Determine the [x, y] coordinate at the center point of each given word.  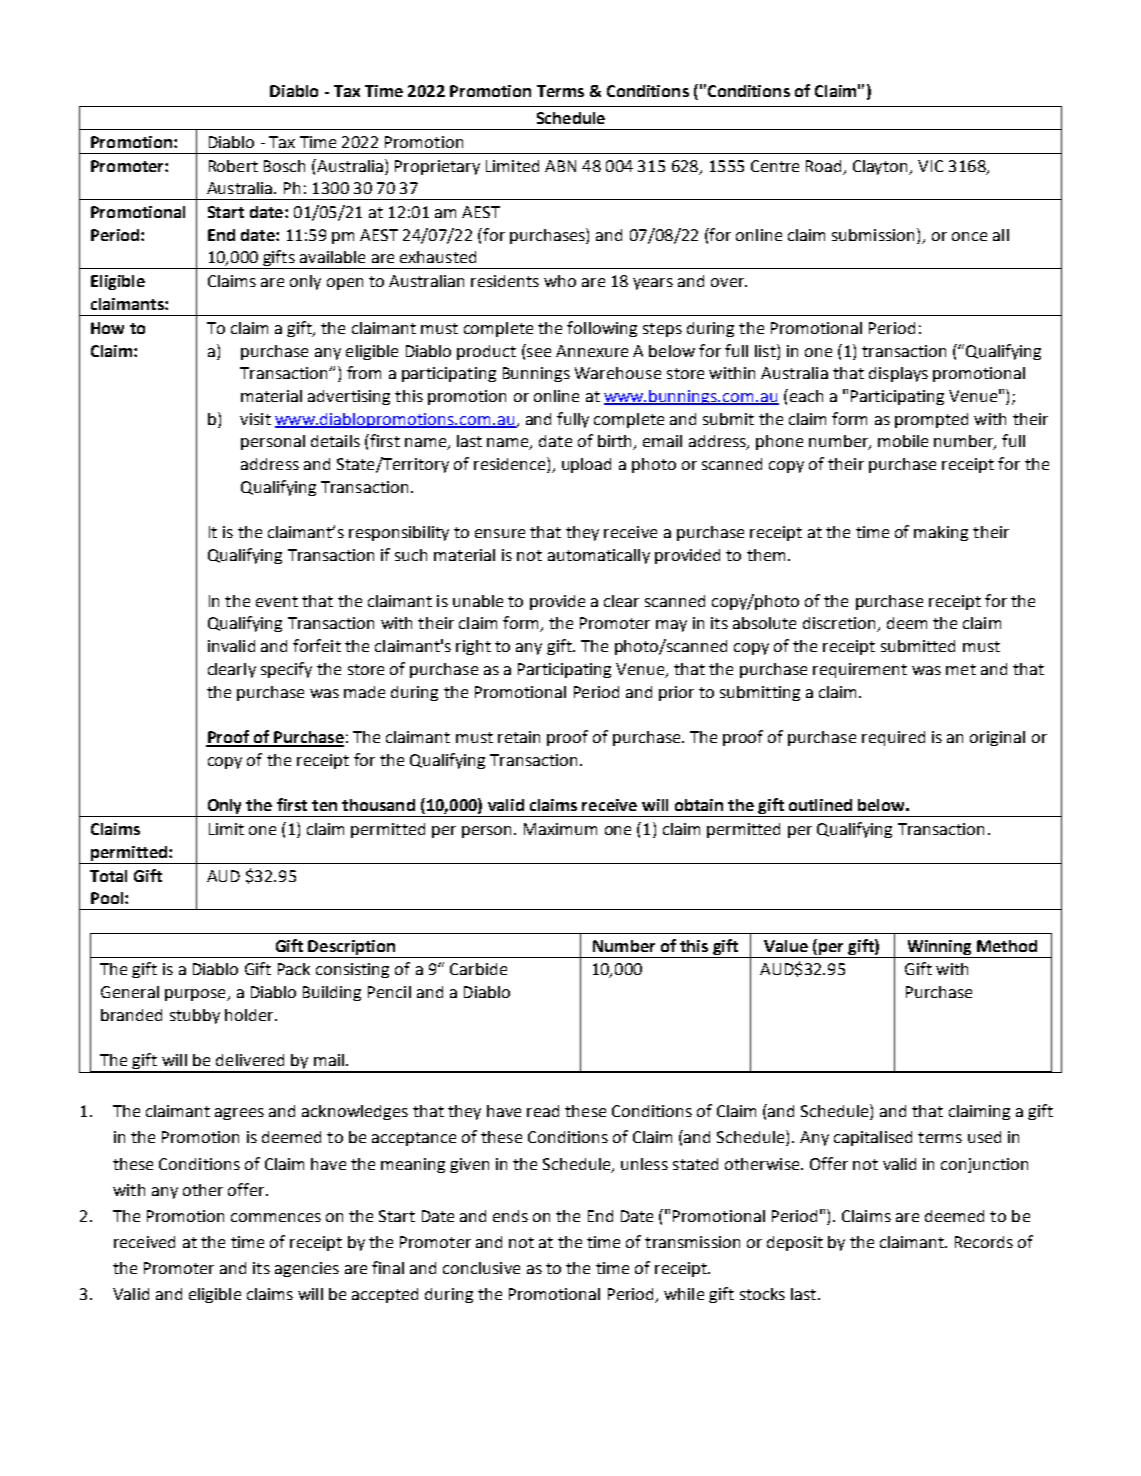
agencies [307, 1269]
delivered [250, 1060]
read [543, 1111]
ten [324, 805]
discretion [840, 624]
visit [255, 419]
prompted [931, 420]
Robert [233, 166]
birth [616, 442]
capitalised [873, 1138]
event [277, 601]
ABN [560, 166]
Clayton [882, 167]
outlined [820, 805]
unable [478, 601]
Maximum [560, 829]
